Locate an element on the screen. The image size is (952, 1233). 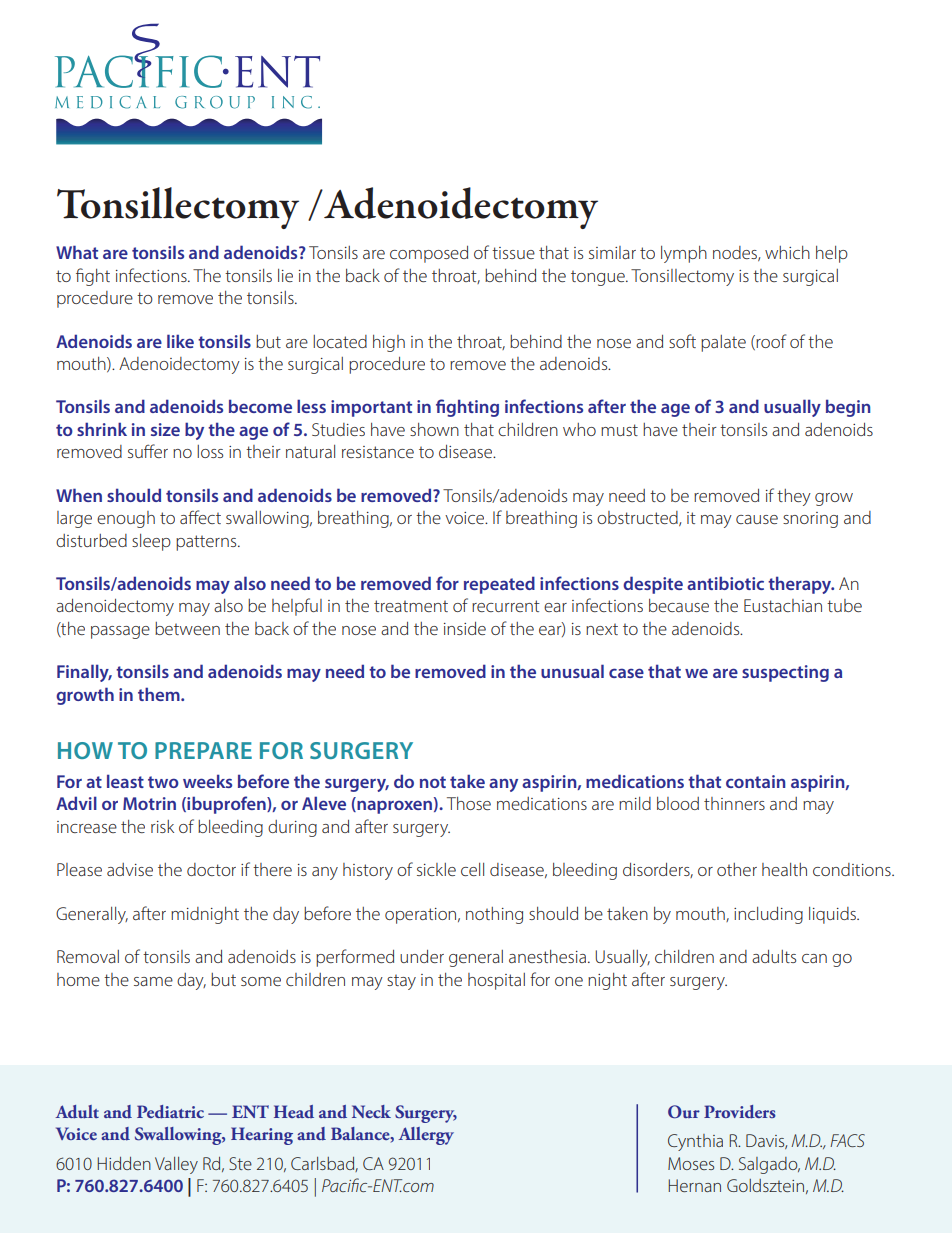
them is located at coordinates (160, 694).
